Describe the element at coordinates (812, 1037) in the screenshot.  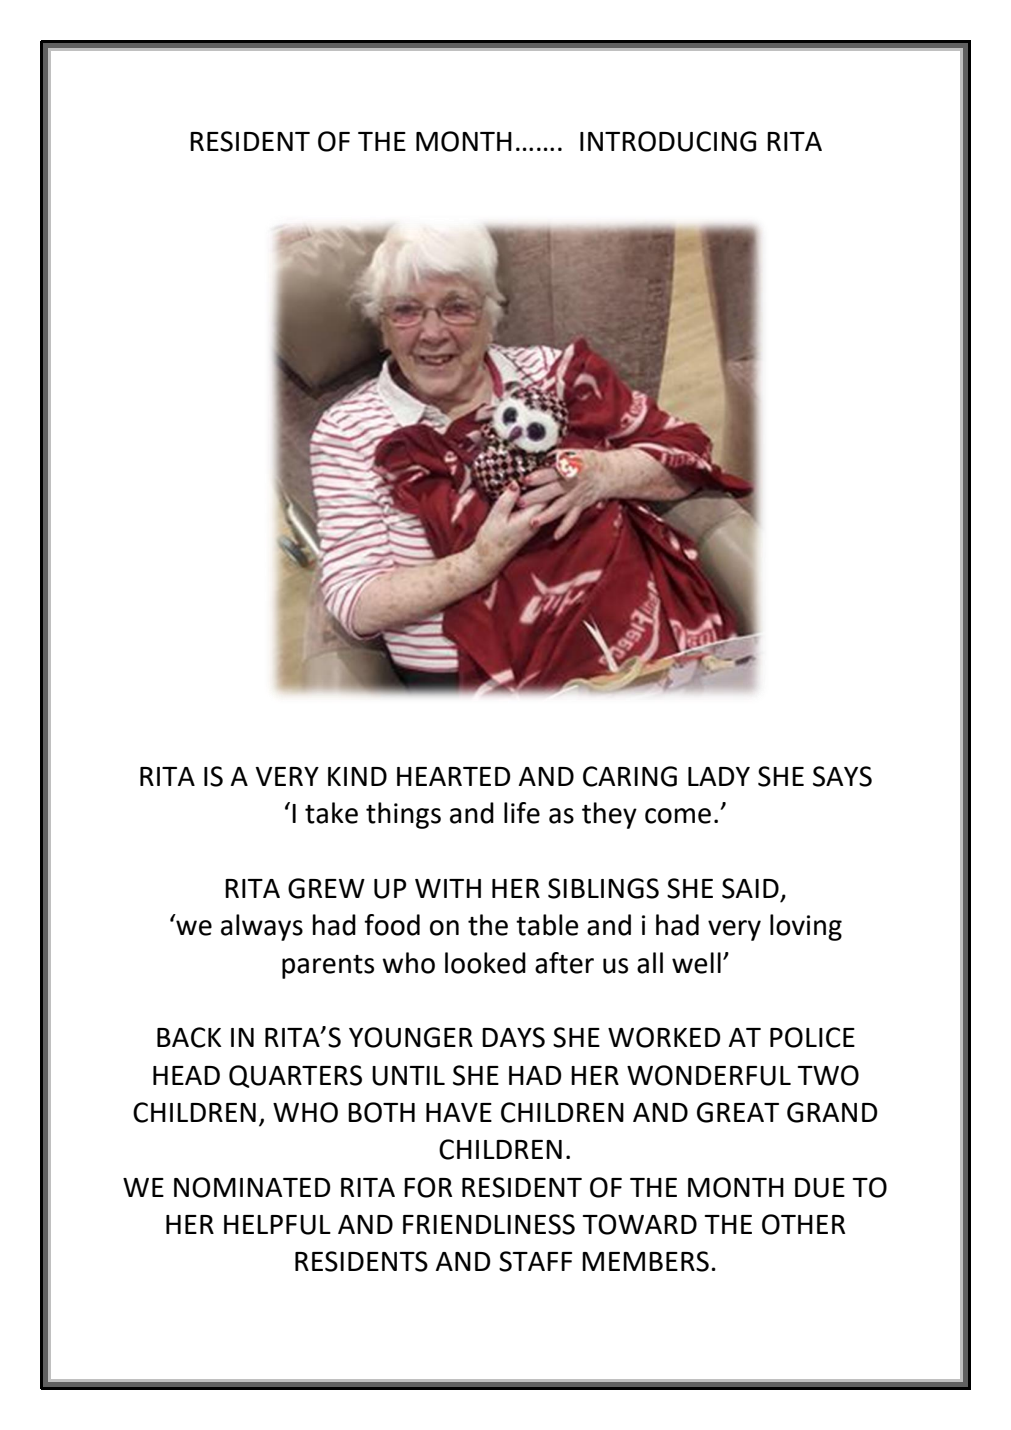
I see `POLICE` at that location.
